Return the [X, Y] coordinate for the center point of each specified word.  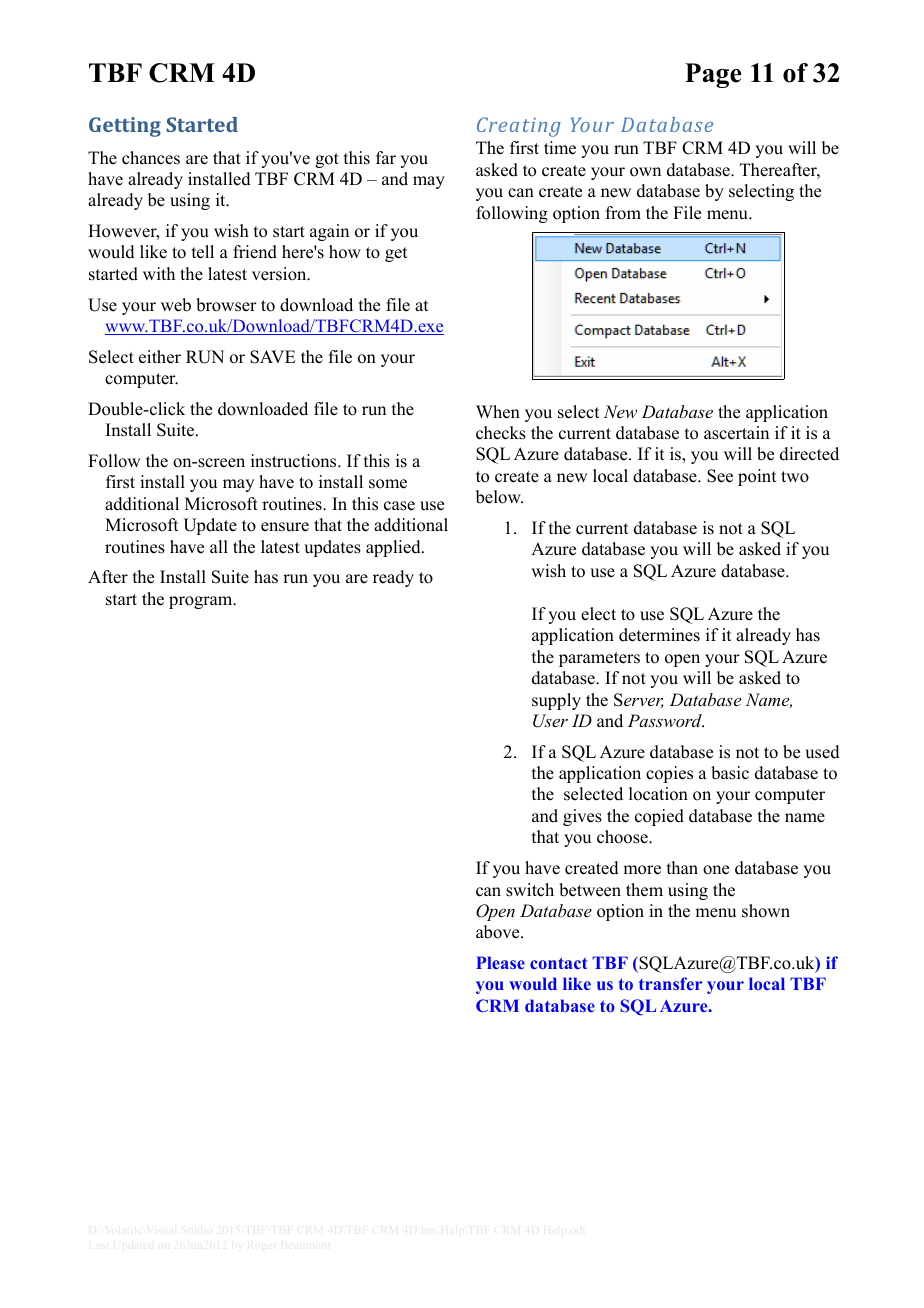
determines [659, 635]
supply [556, 701]
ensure [285, 527]
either [160, 357]
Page [713, 75]
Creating [519, 127]
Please [500, 962]
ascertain [736, 433]
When [498, 412]
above [499, 932]
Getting [125, 127]
